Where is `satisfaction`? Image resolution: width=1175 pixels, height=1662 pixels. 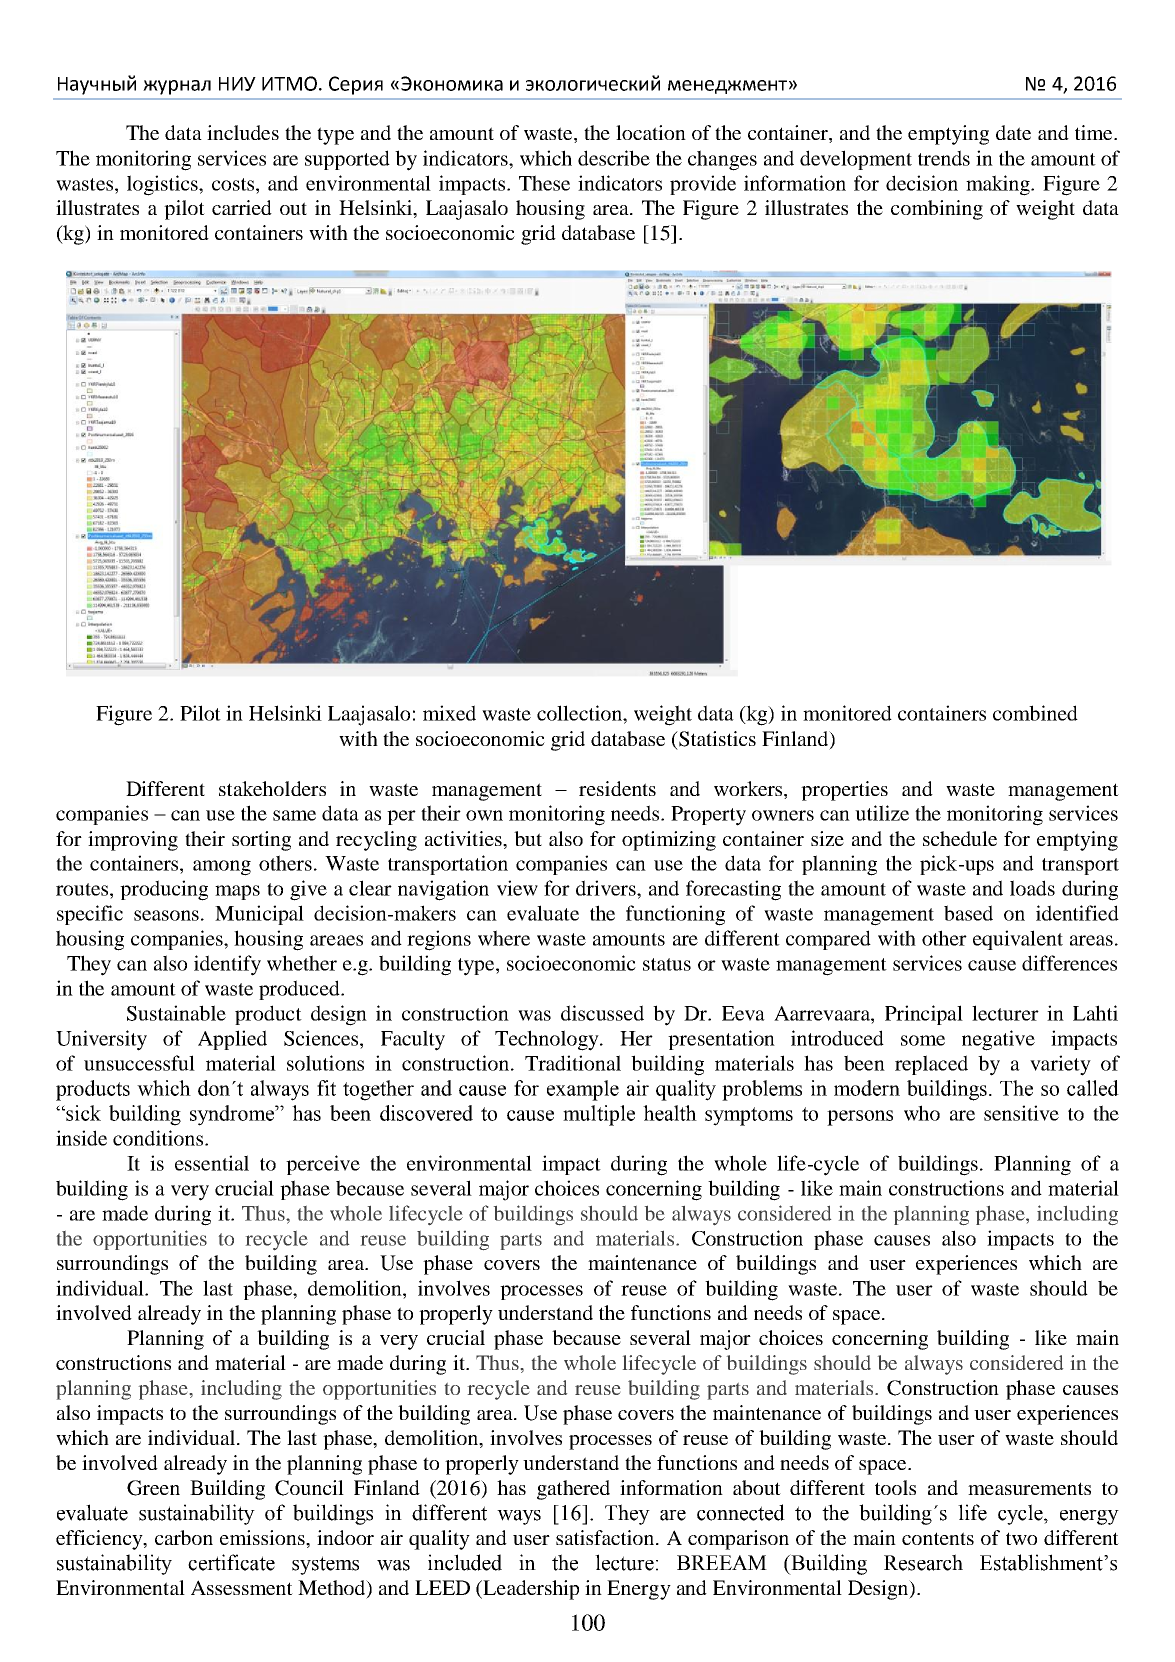 satisfaction is located at coordinates (606, 1537).
